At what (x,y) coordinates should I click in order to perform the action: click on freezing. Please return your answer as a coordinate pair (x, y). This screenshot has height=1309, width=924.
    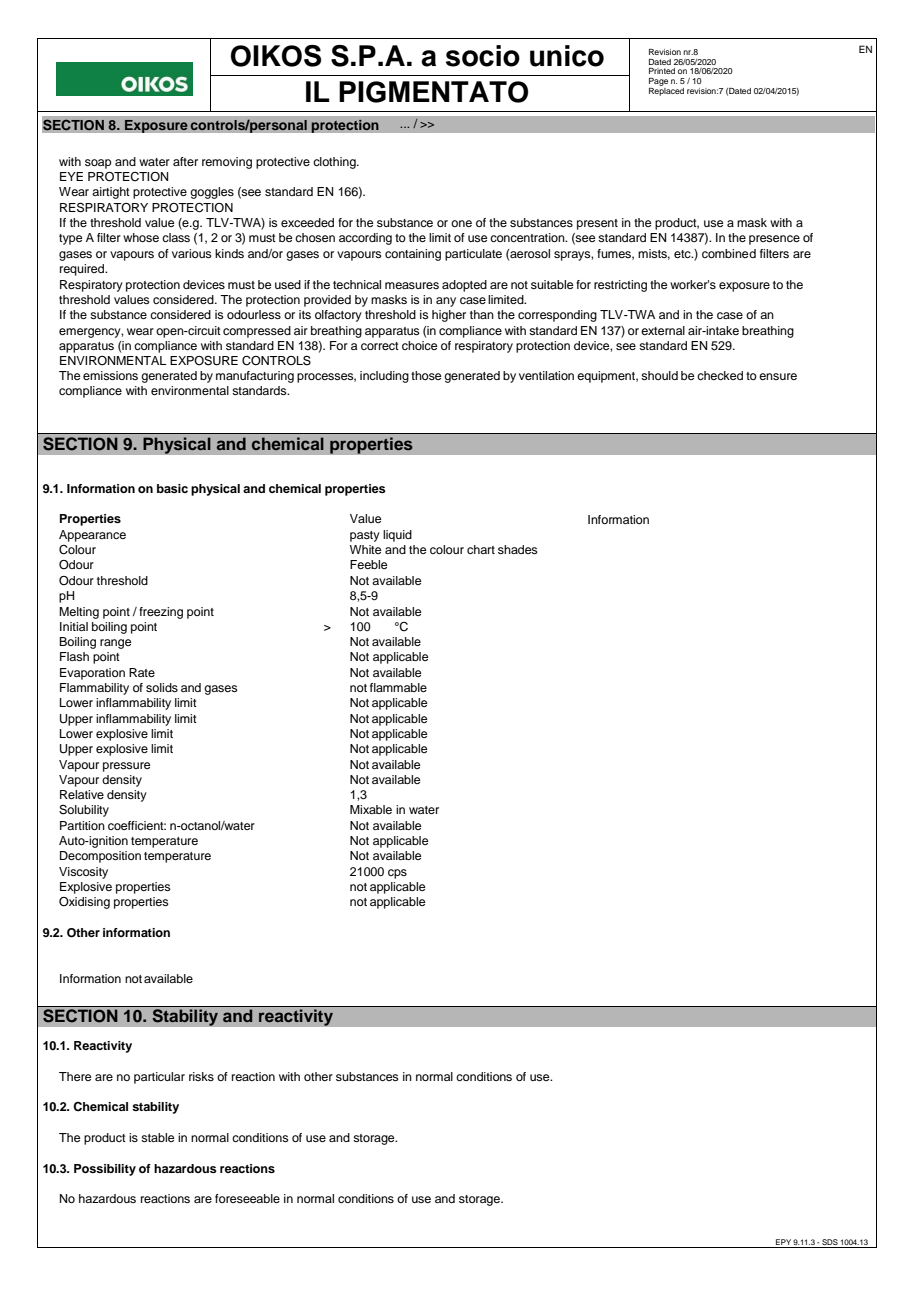
    Looking at the image, I should click on (161, 613).
